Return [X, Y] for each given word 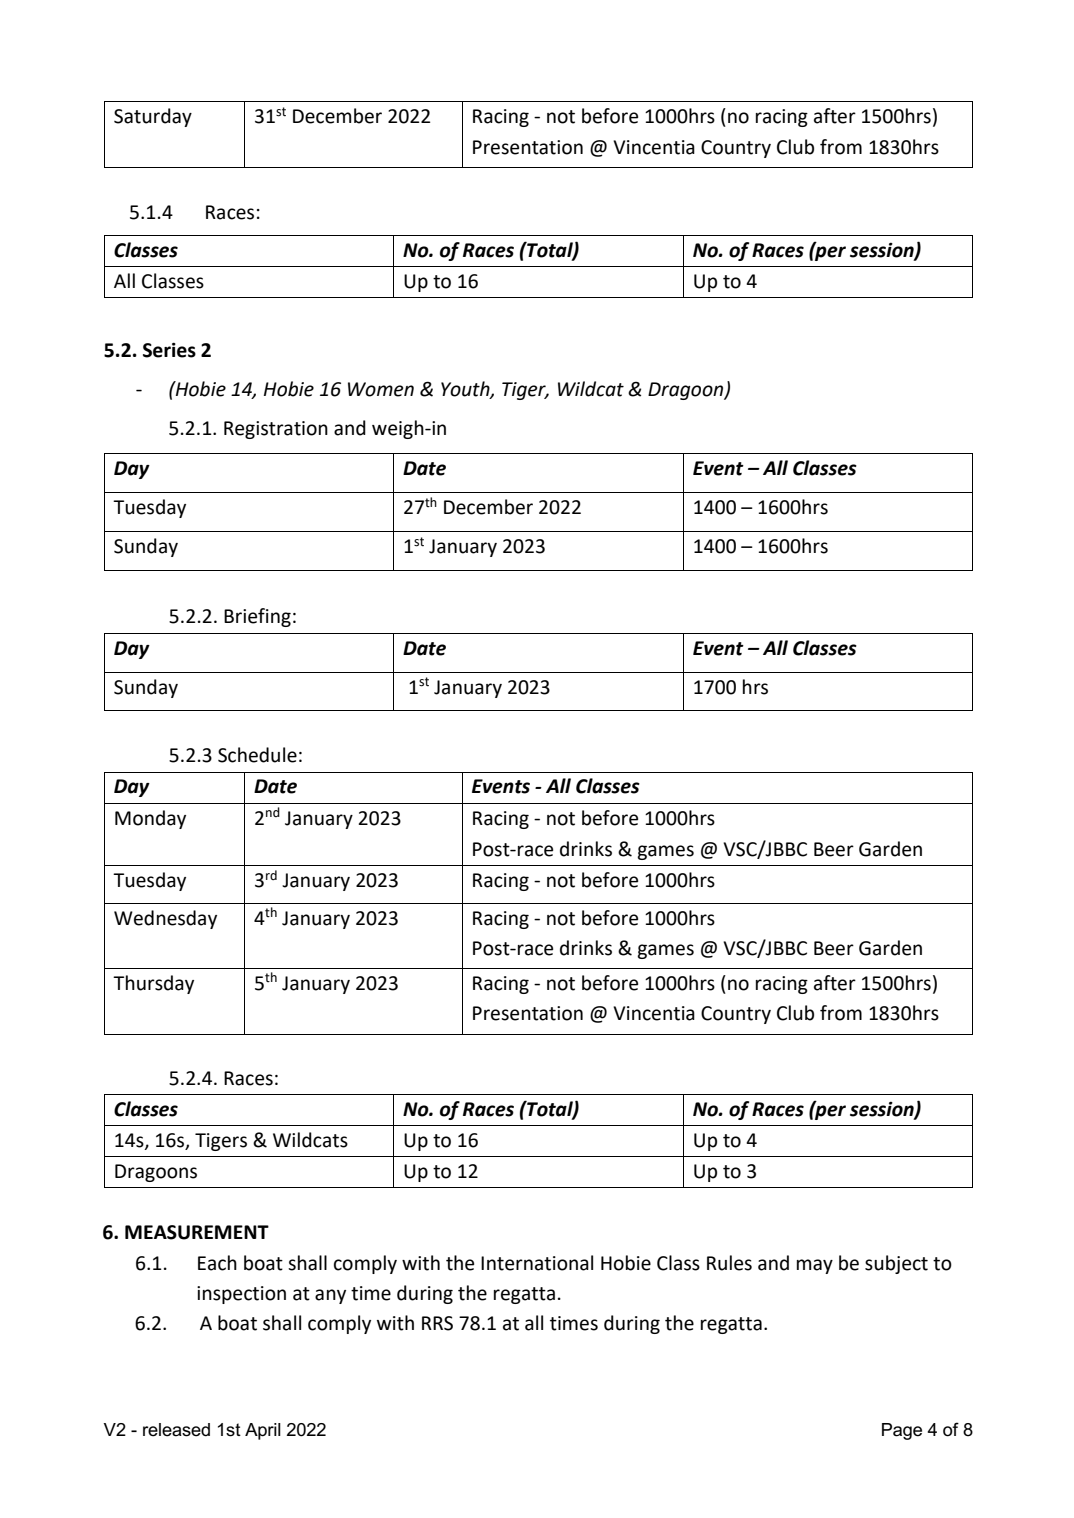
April [263, 1431]
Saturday [153, 117]
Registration [276, 430]
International [537, 1263]
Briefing [257, 617]
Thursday [153, 984]
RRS [437, 1323]
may [815, 1266]
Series [169, 350]
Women [381, 389]
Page [902, 1431]
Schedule [257, 755]
